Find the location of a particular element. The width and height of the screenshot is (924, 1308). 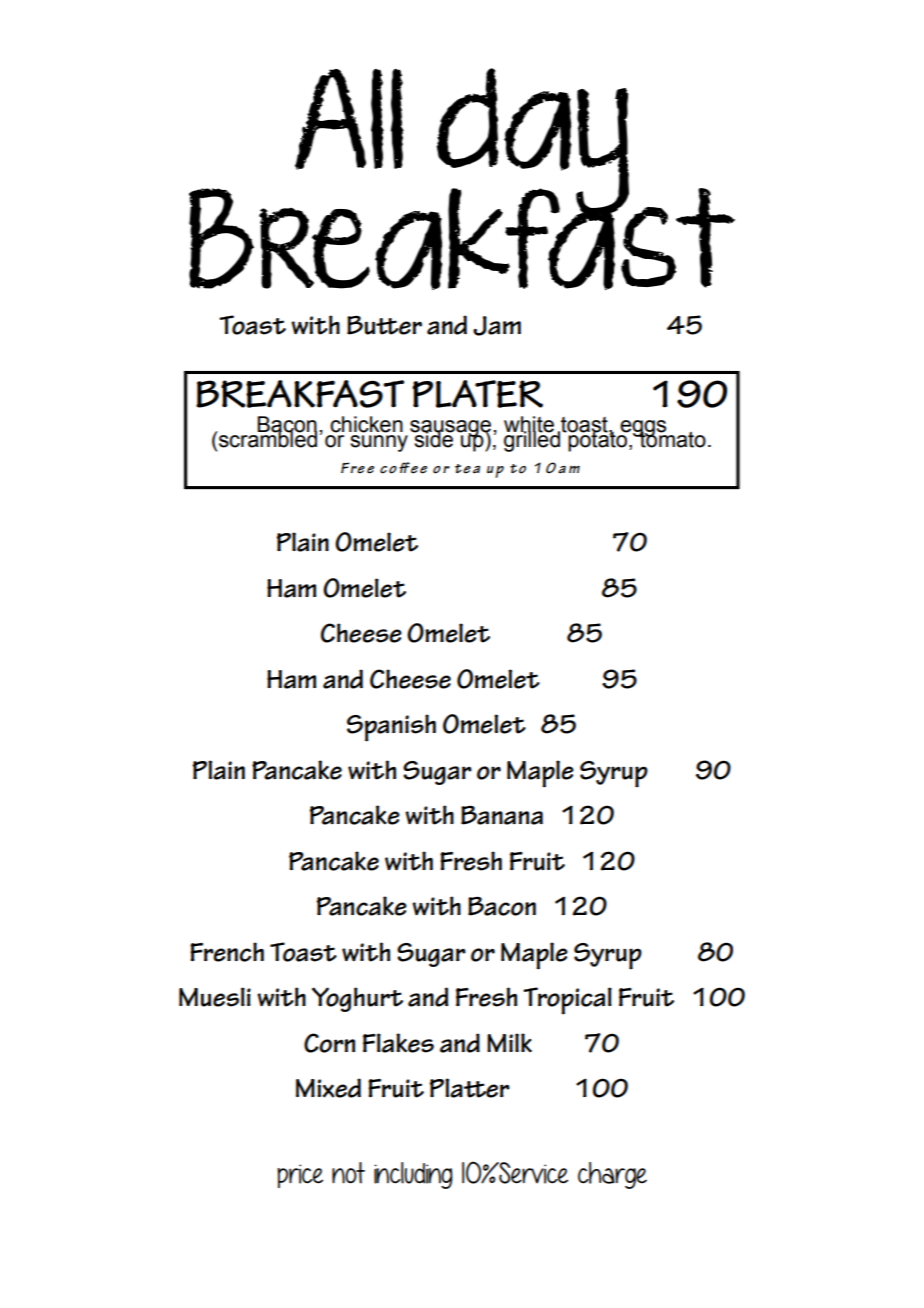

French is located at coordinates (227, 952).
